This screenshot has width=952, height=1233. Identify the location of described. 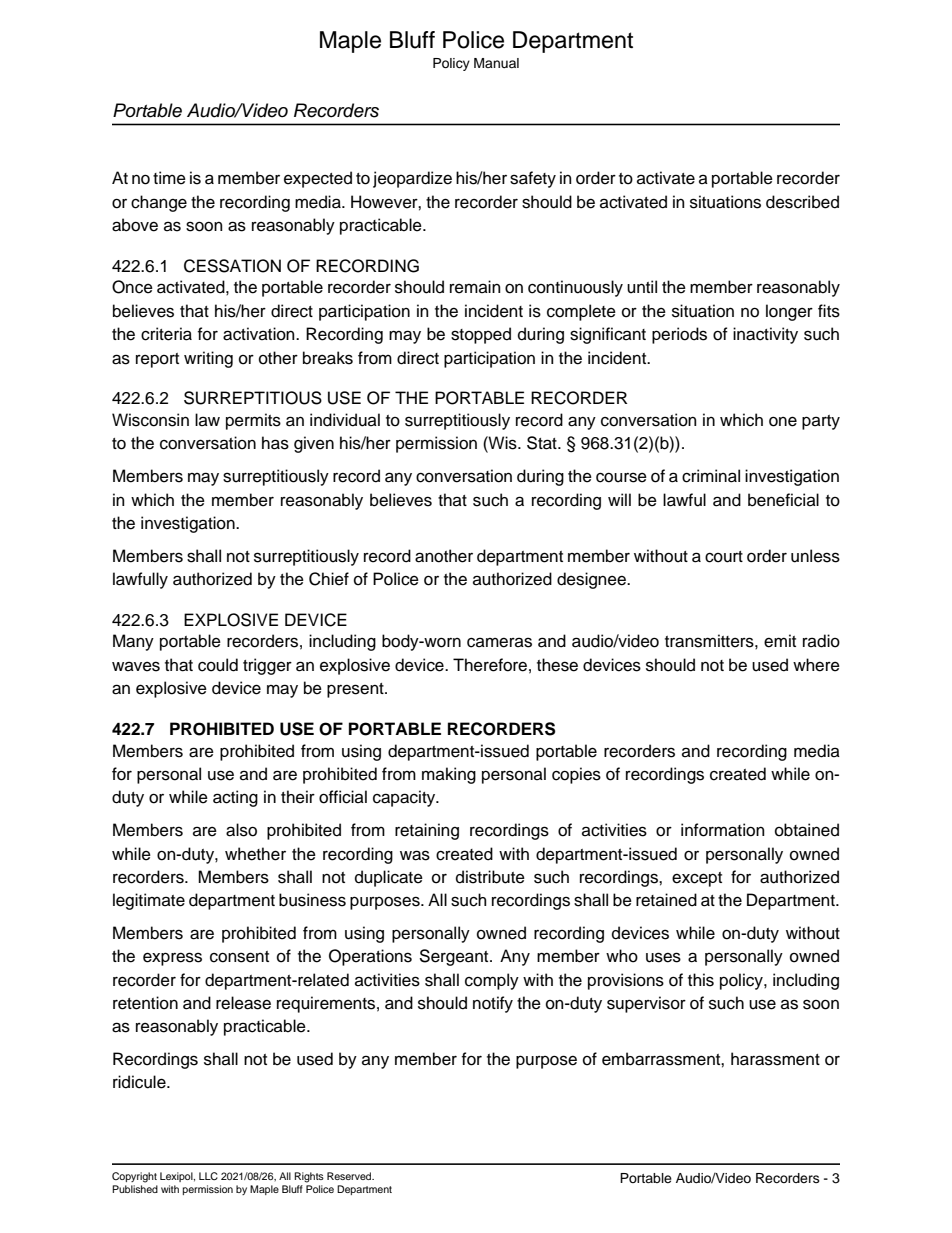
(802, 202).
